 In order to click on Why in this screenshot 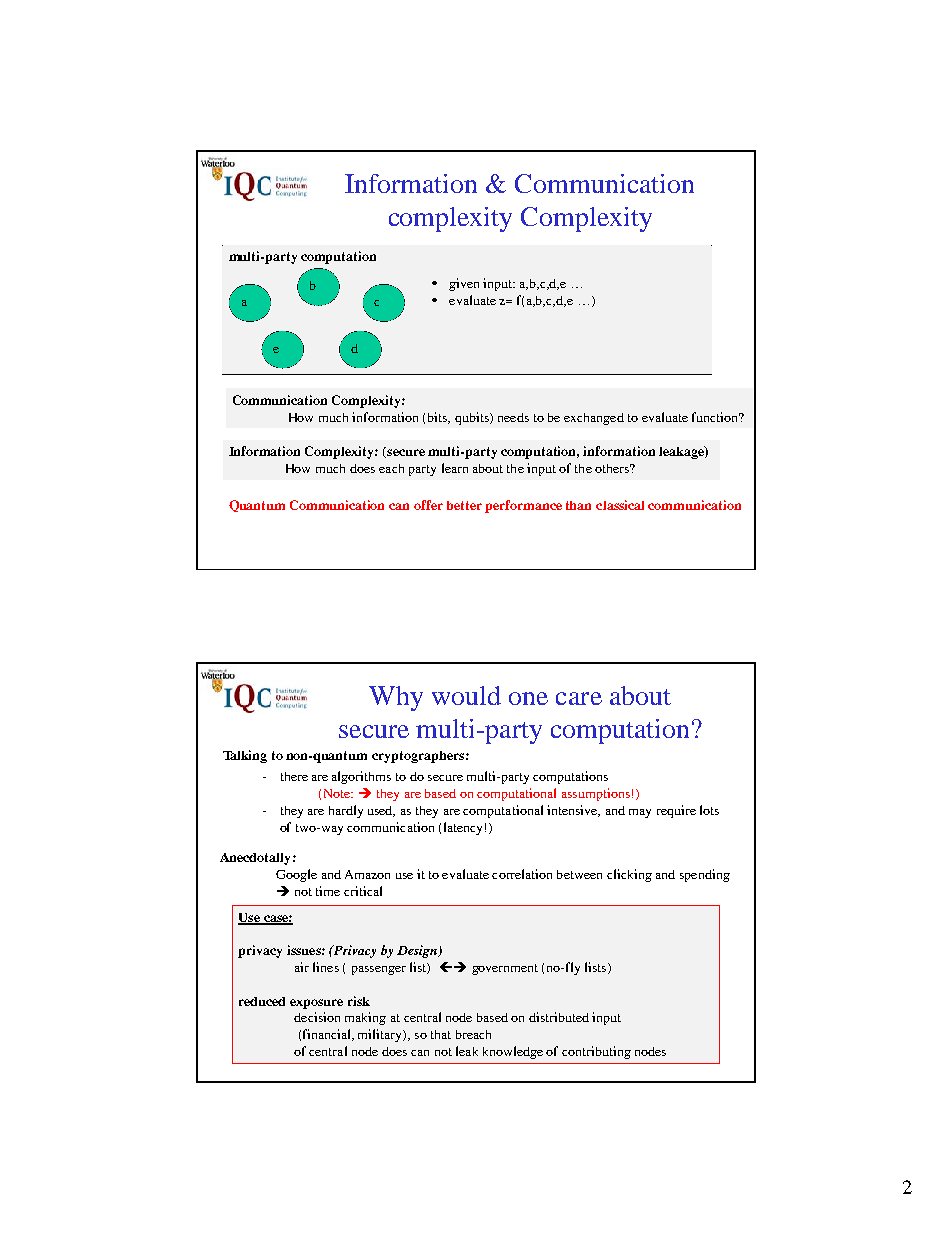, I will do `click(396, 698)`.
